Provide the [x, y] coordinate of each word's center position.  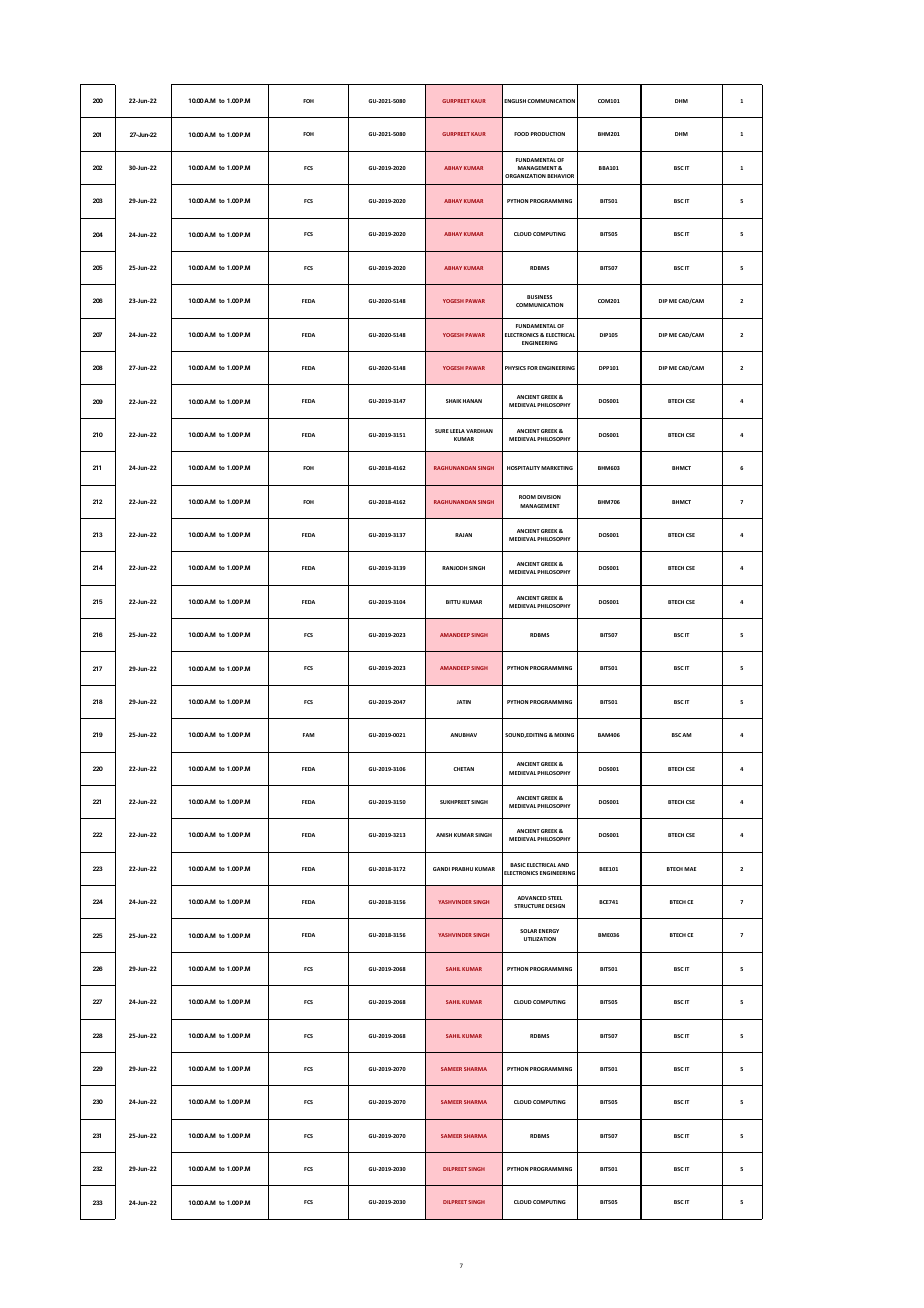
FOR [532, 368]
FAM [309, 735]
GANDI [441, 869]
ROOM [527, 497]
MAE [690, 869]
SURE [442, 431]
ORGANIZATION [525, 176]
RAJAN [463, 535]
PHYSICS [515, 368]
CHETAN [463, 769]
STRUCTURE [529, 906]
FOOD [521, 134]
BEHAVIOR [560, 176]
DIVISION [549, 497]
